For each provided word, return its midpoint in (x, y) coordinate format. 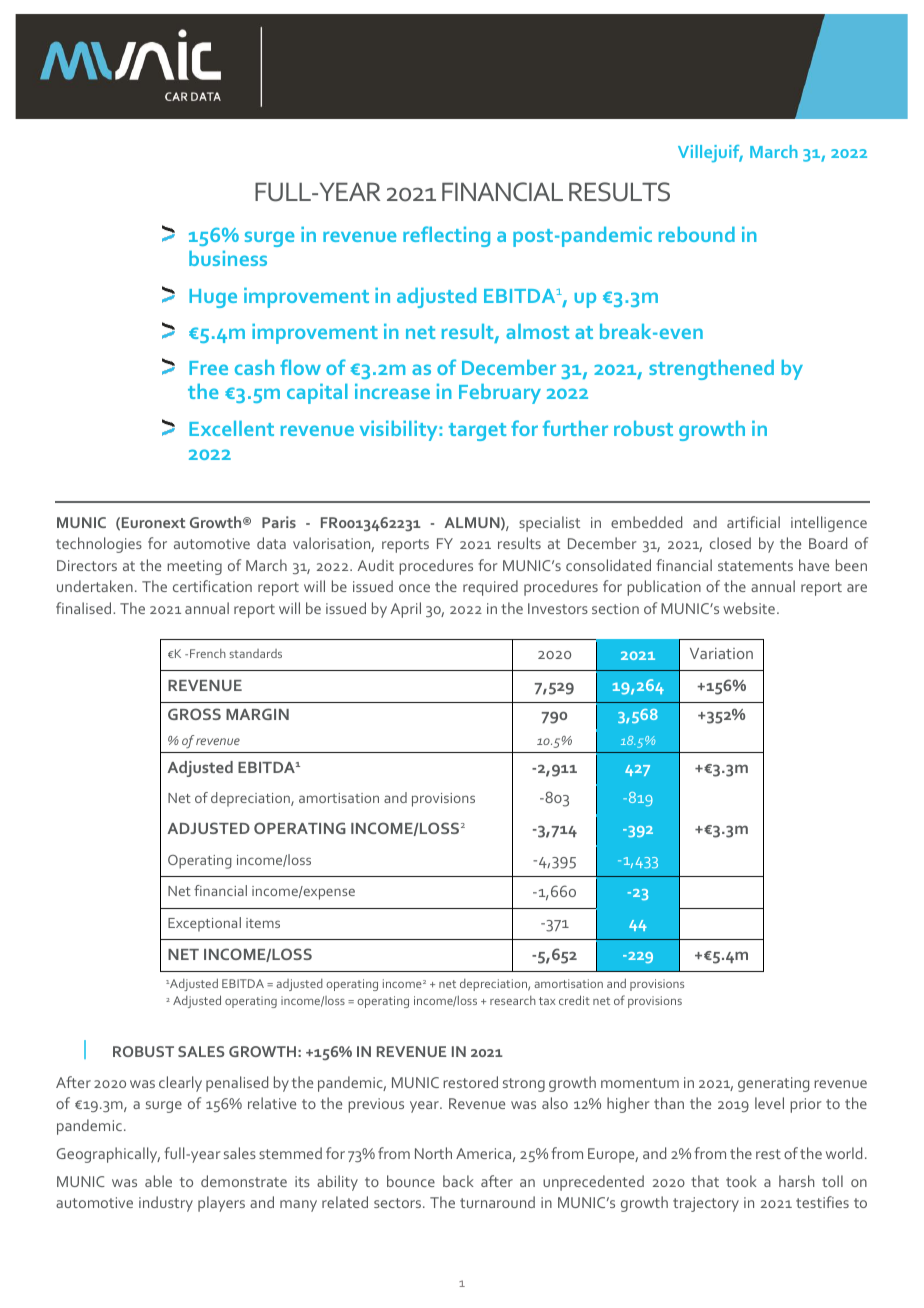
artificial (753, 522)
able (158, 1181)
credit (574, 1000)
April (406, 610)
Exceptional (204, 924)
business (228, 258)
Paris (279, 522)
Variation (721, 653)
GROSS (194, 714)
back (458, 1181)
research (513, 1000)
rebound (697, 234)
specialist (549, 524)
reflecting (446, 236)
